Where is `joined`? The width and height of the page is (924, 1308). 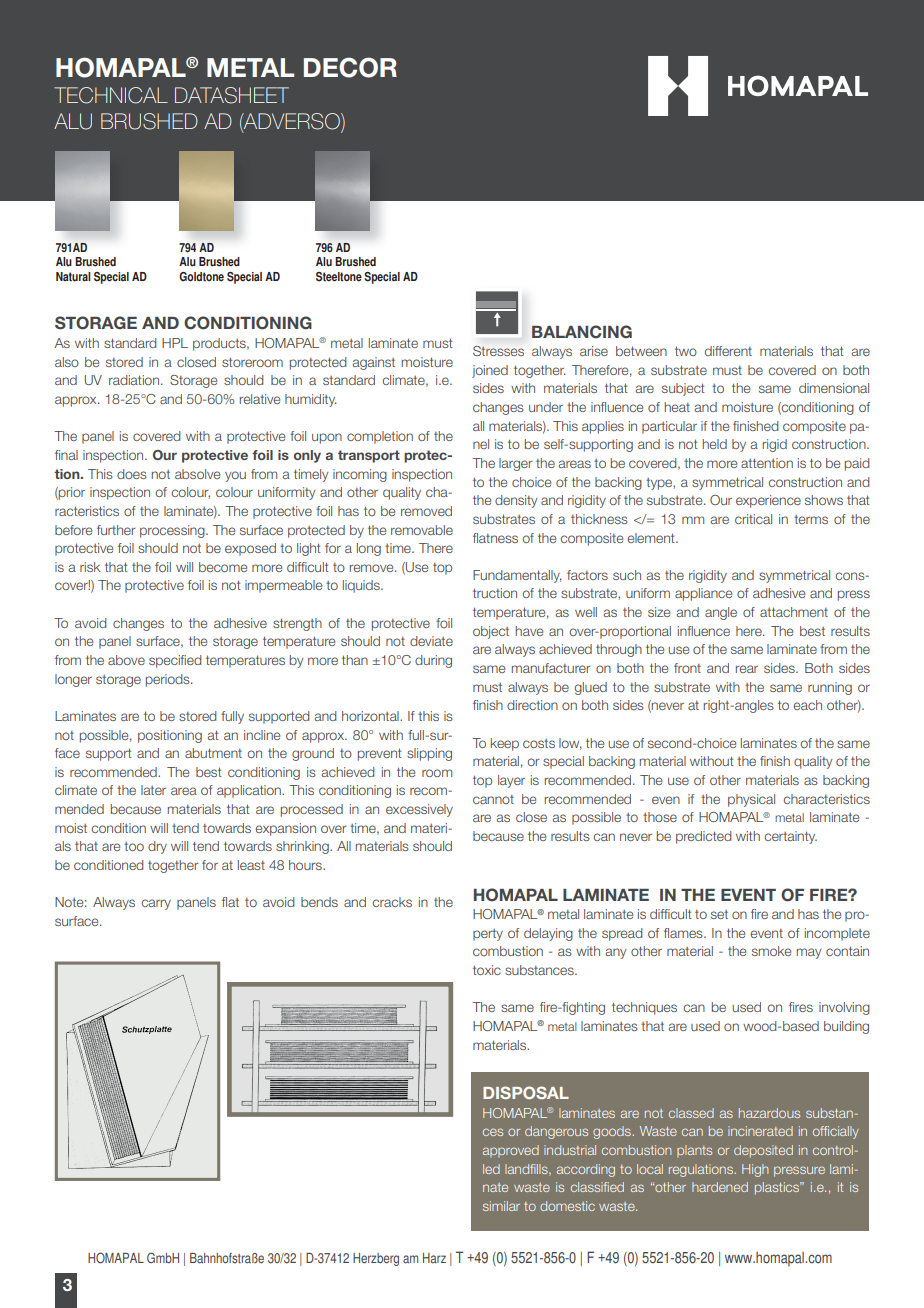
joined is located at coordinates (490, 371).
